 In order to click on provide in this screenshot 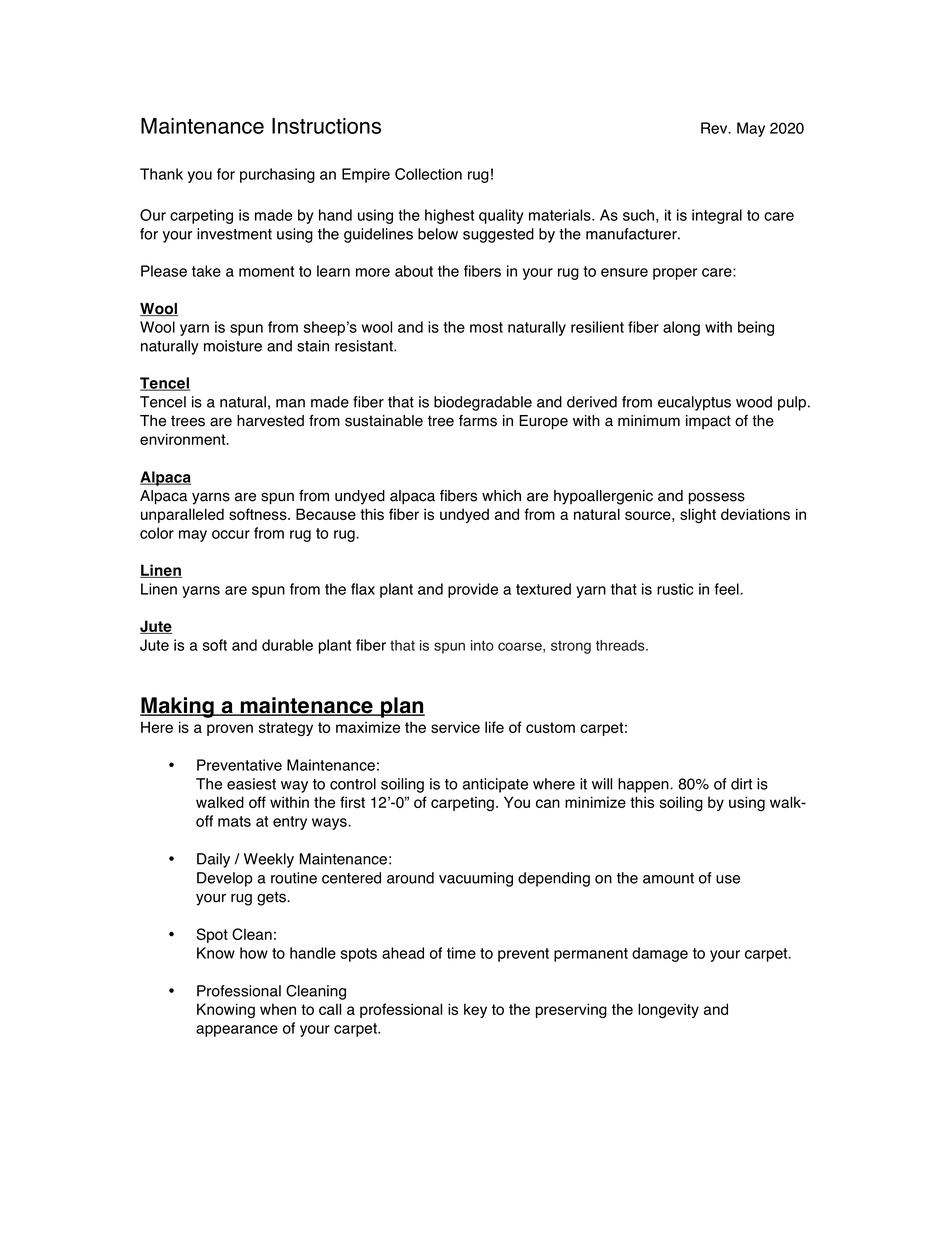, I will do `click(473, 590)`.
